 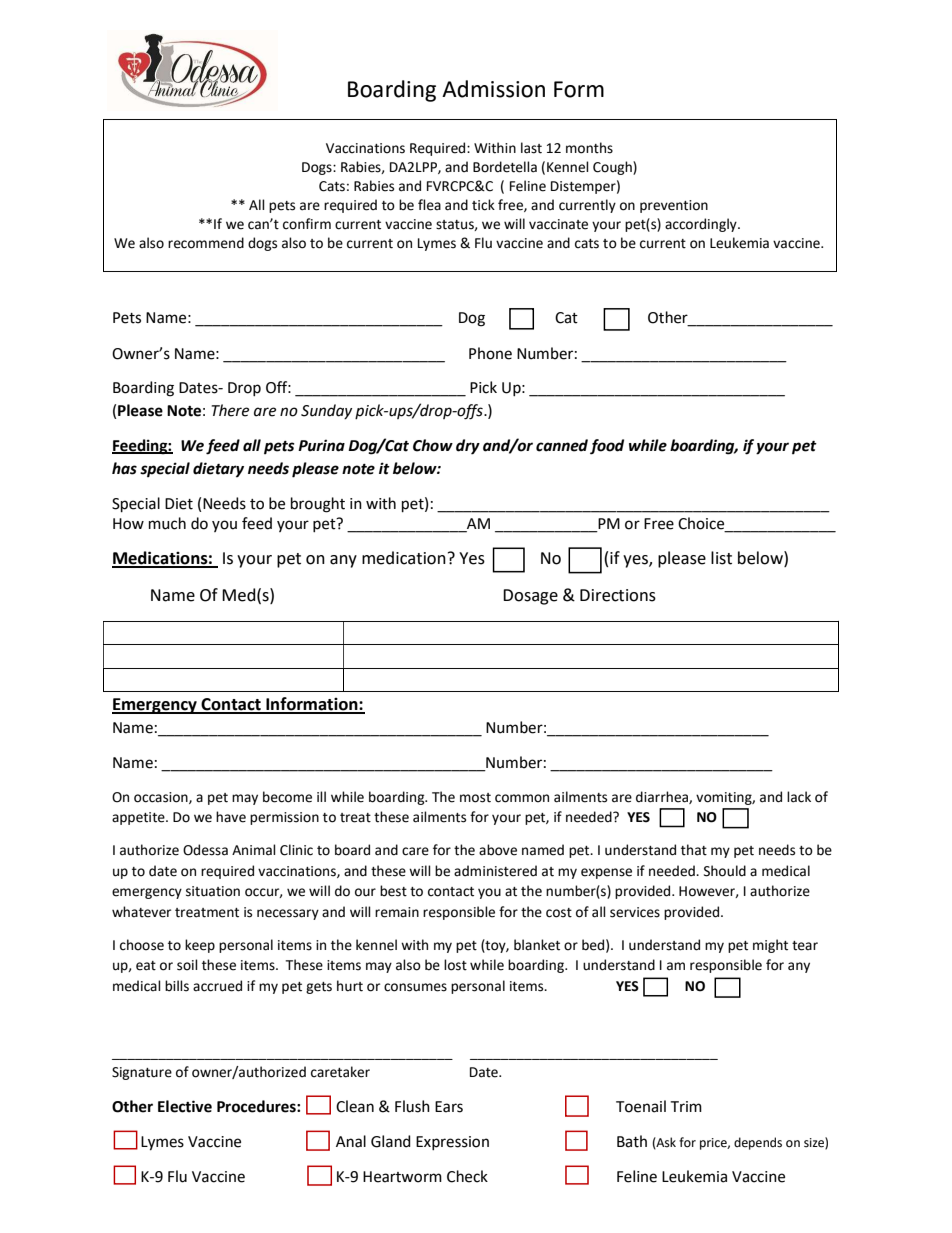 What do you see at coordinates (213, 891) in the image?
I see `situation` at bounding box center [213, 891].
